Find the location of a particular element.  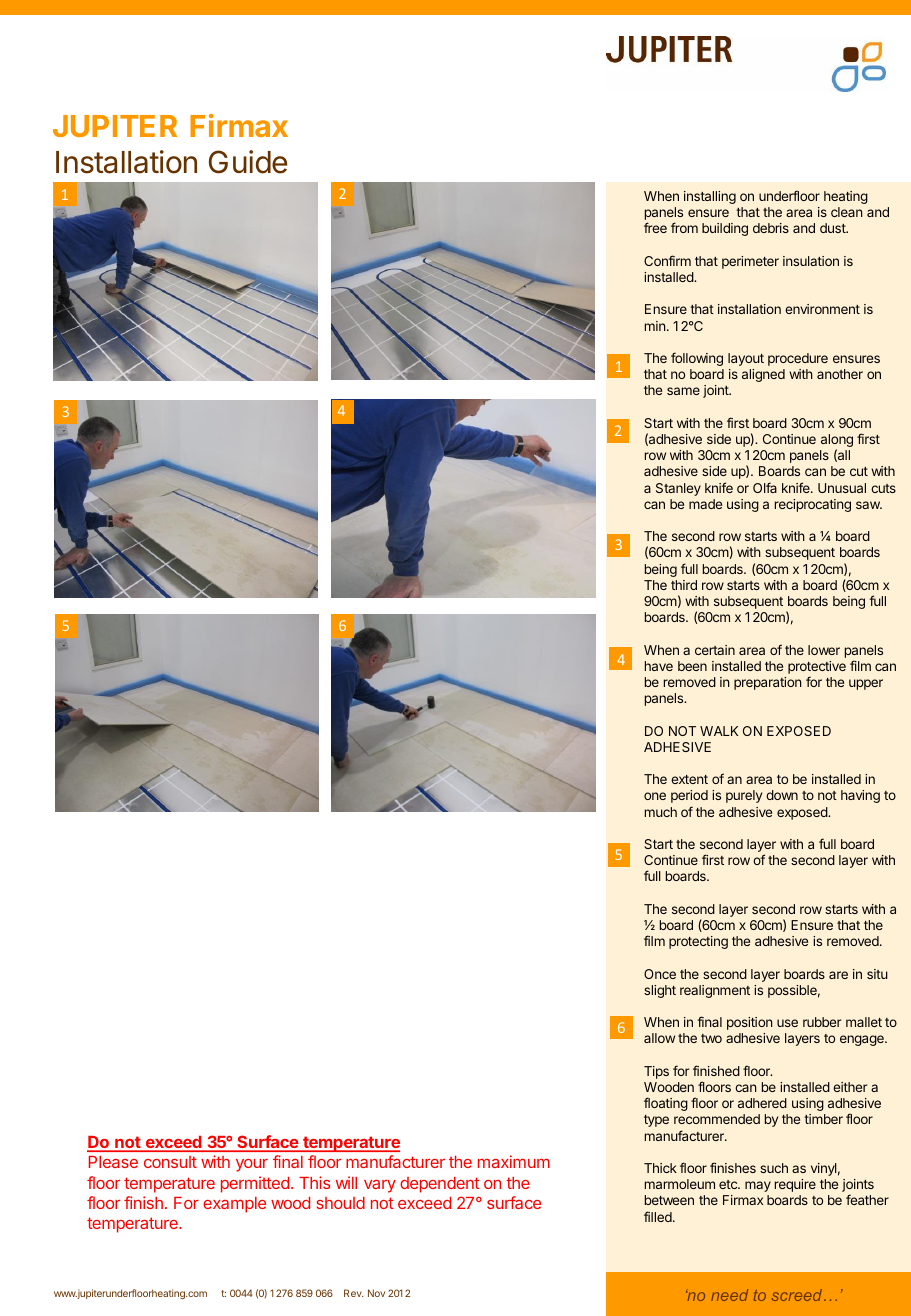

debris is located at coordinates (771, 228).
